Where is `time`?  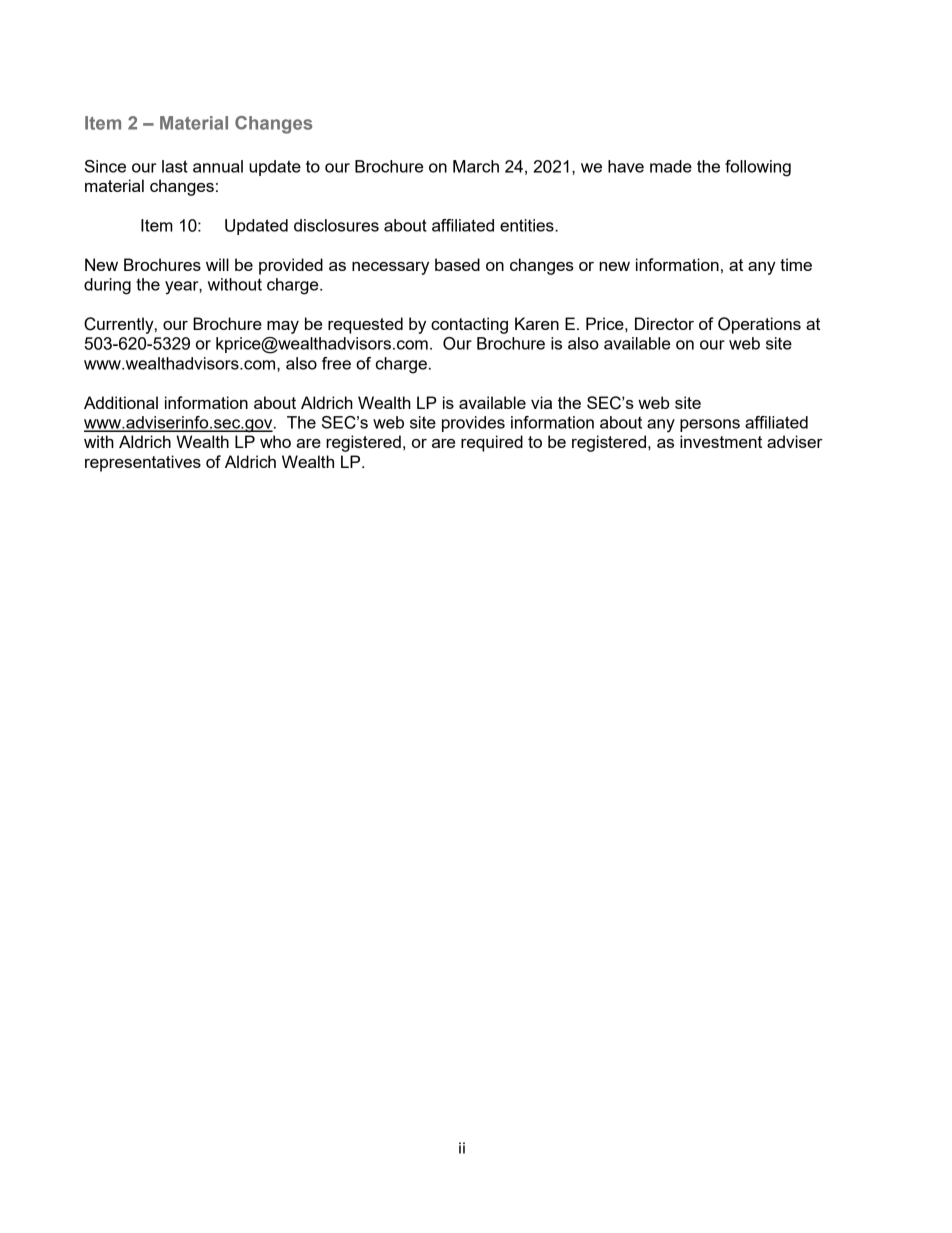 time is located at coordinates (796, 264).
